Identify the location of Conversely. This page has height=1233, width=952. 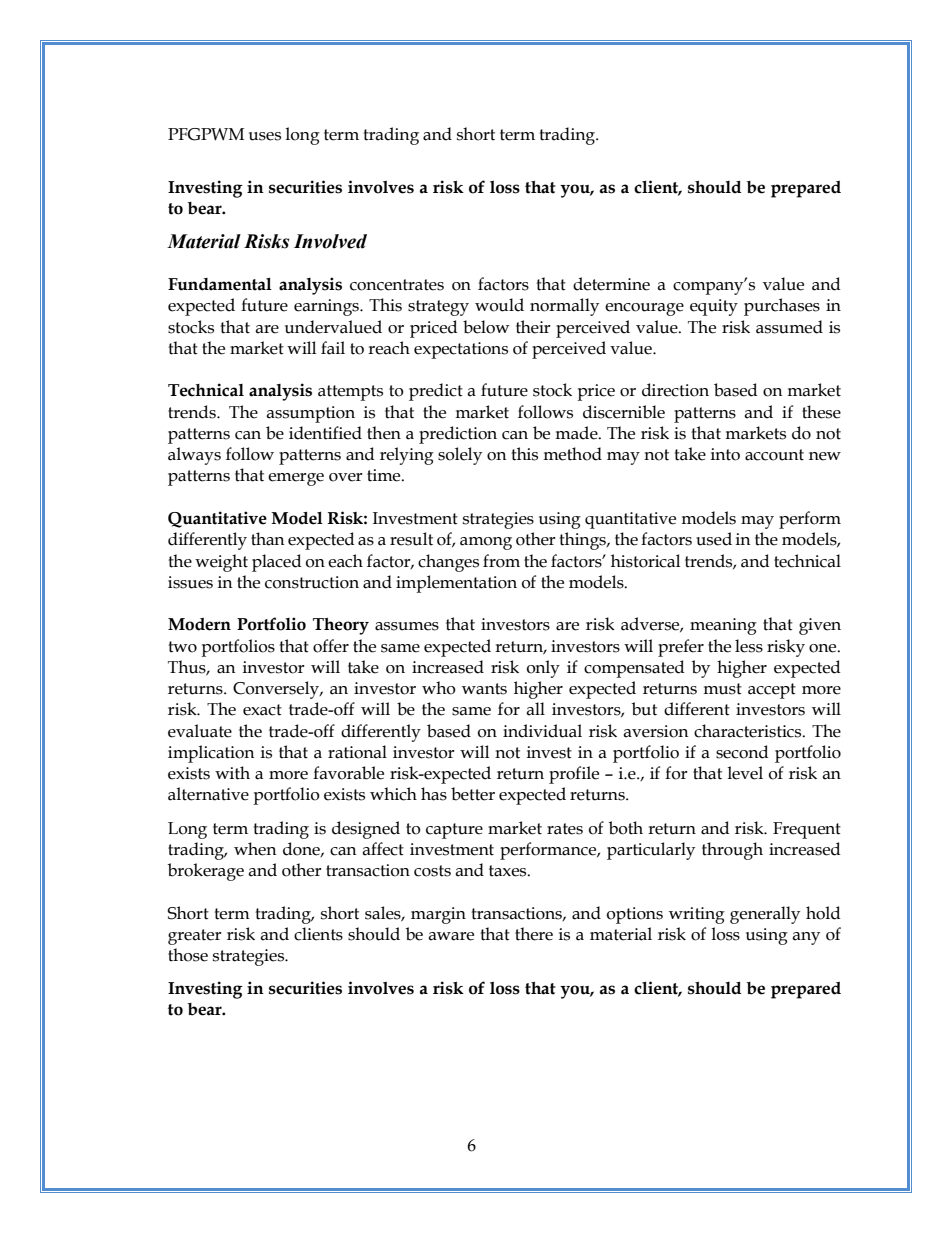
(277, 690).
